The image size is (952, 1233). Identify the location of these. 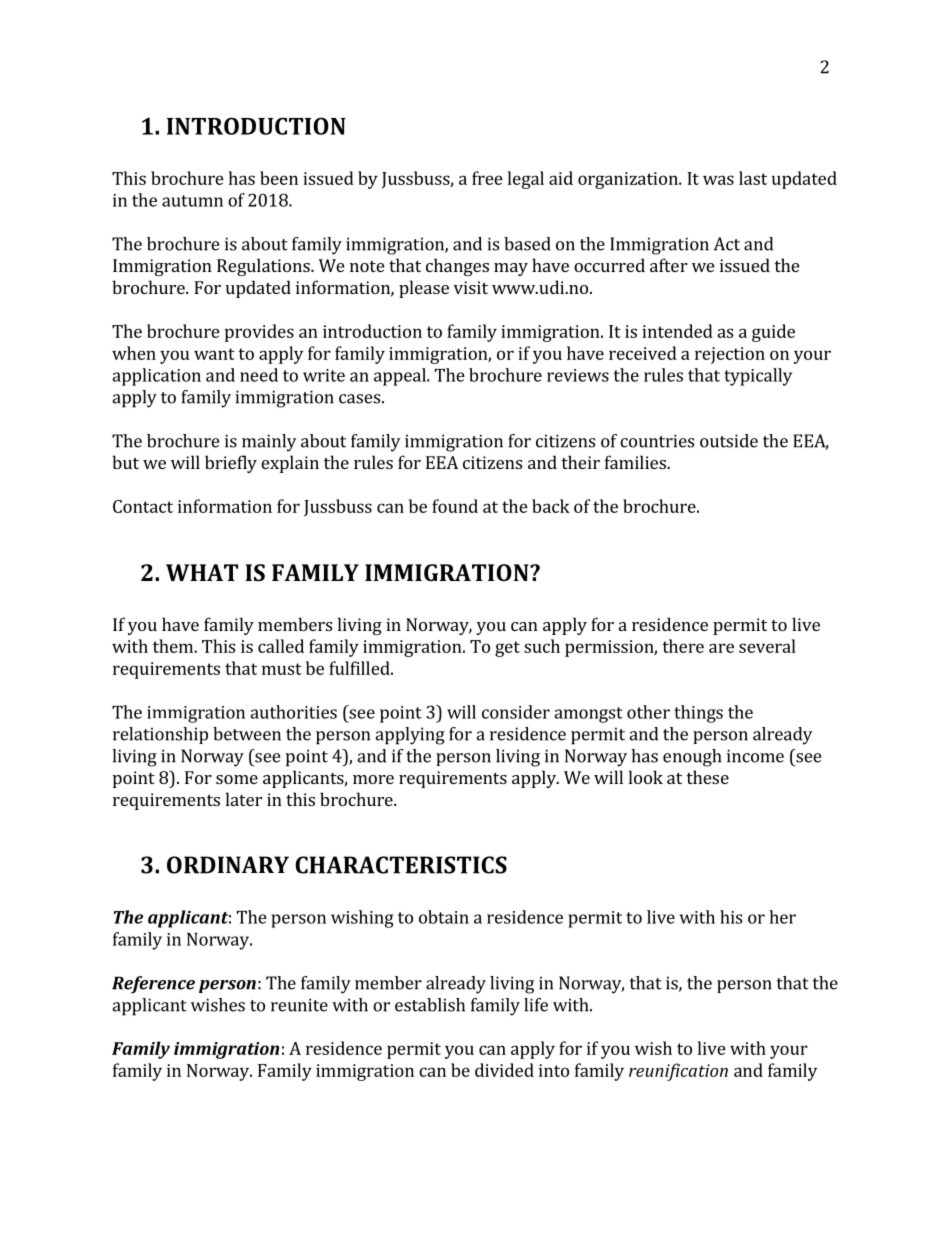
(707, 777).
